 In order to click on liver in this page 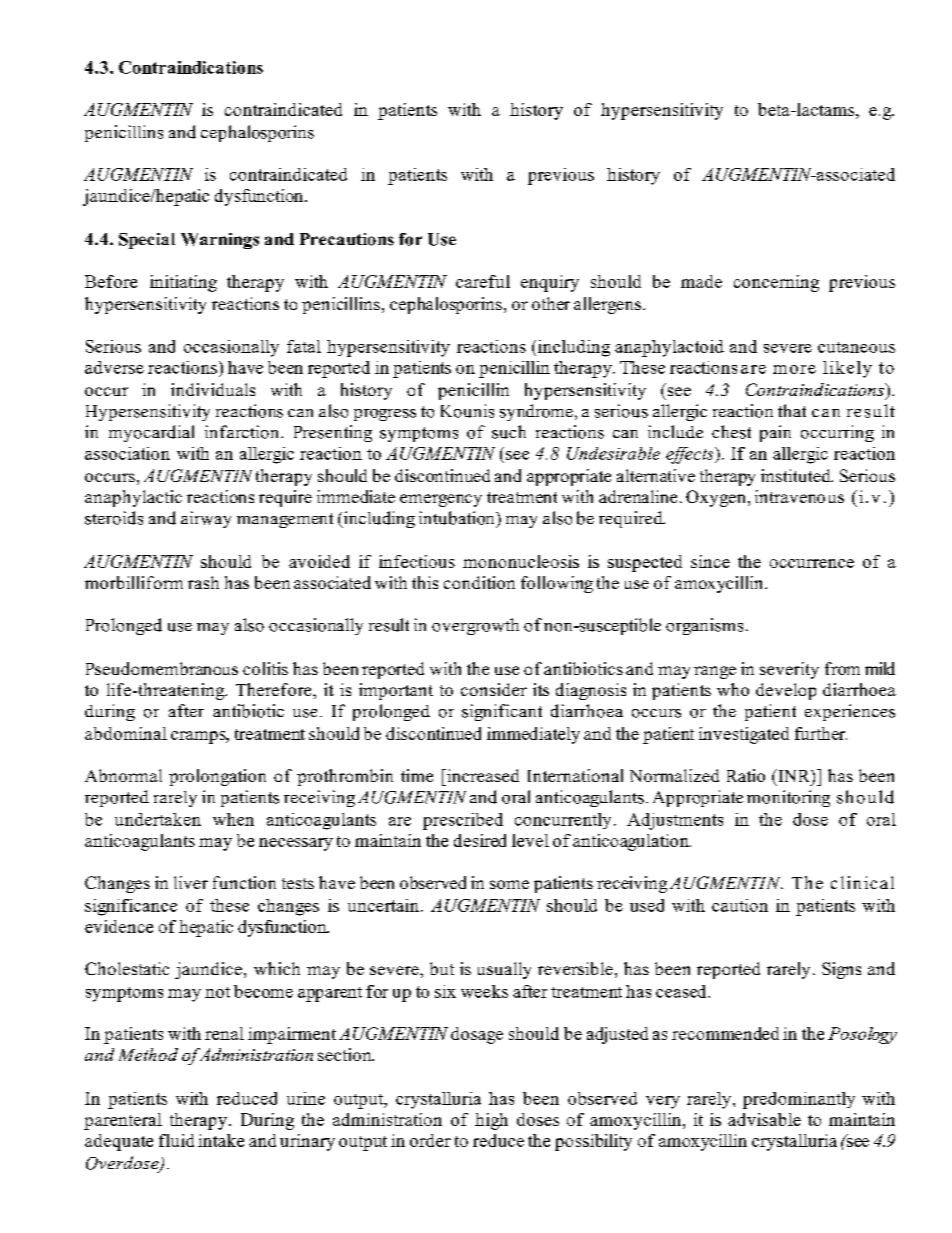, I will do `click(191, 882)`.
